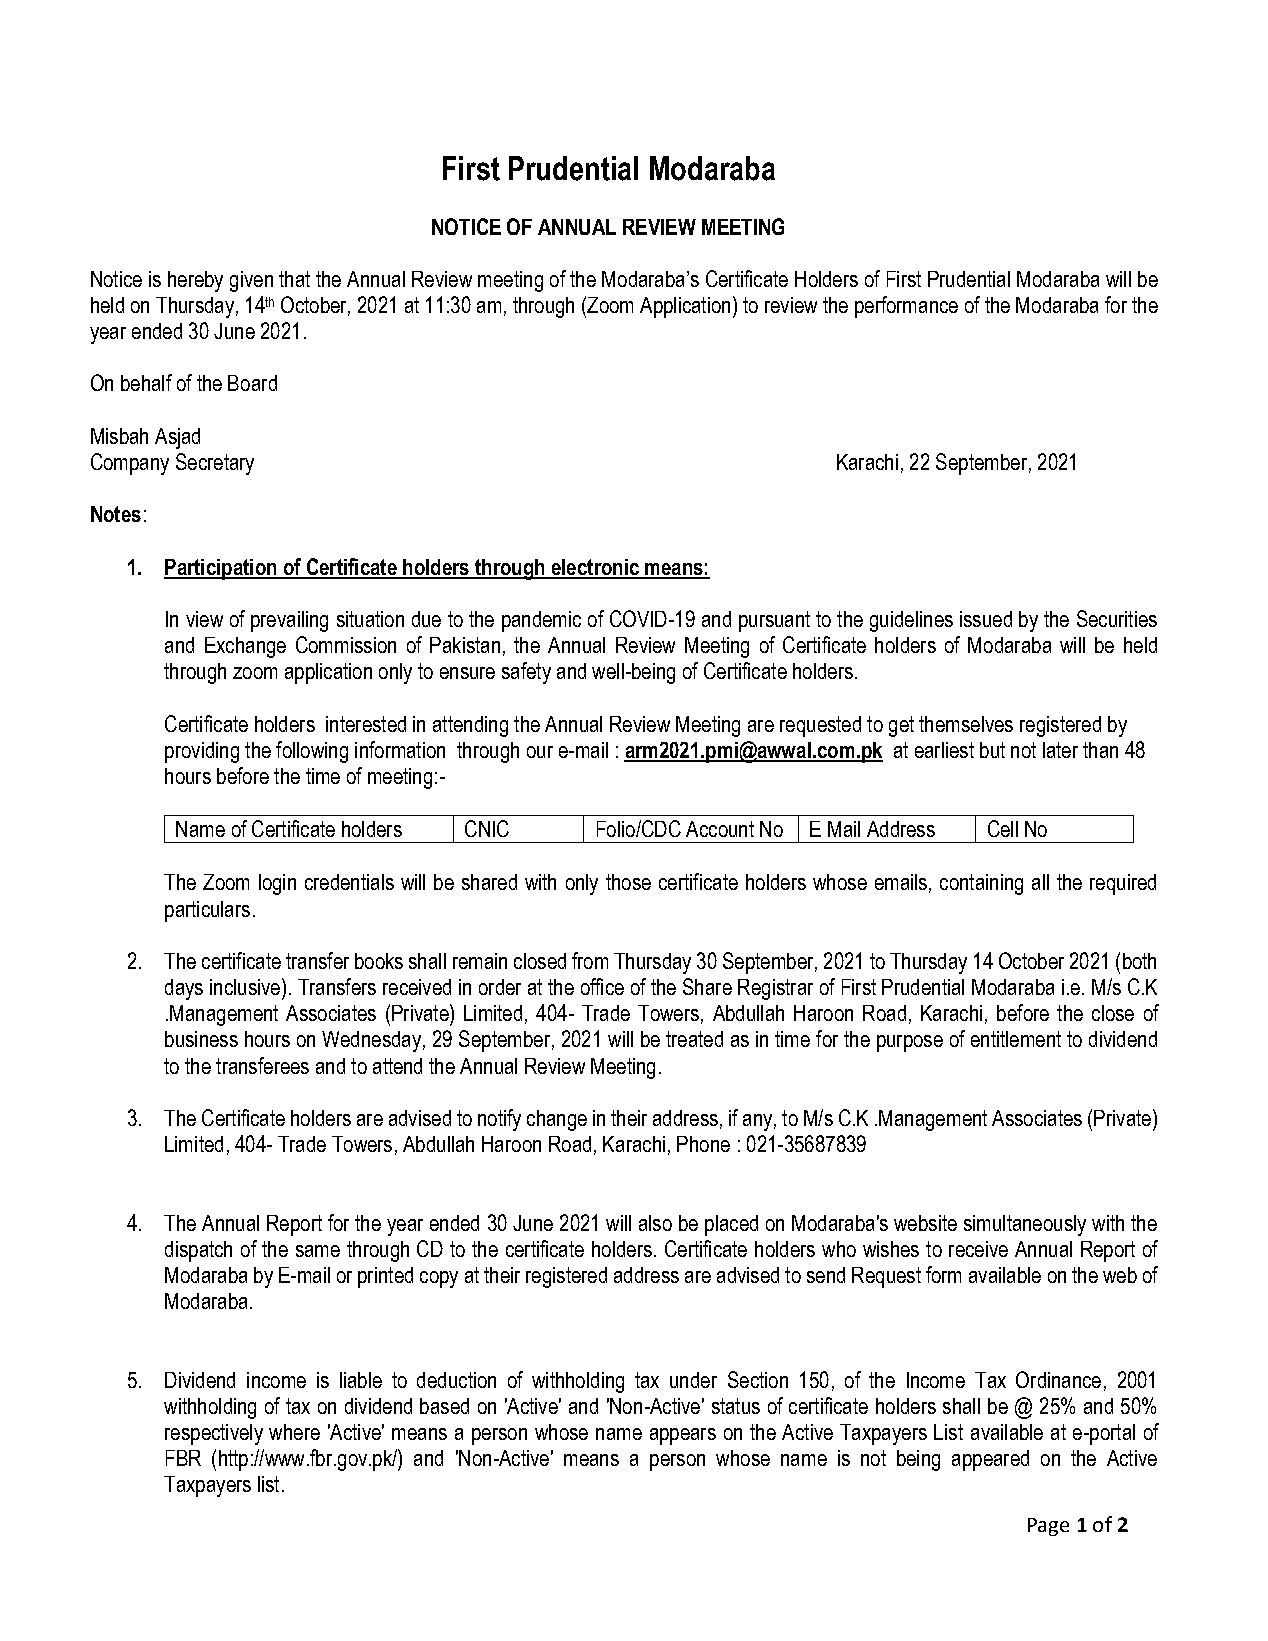  Describe the element at coordinates (1025, 1225) in the image. I see `simultaneously` at that location.
